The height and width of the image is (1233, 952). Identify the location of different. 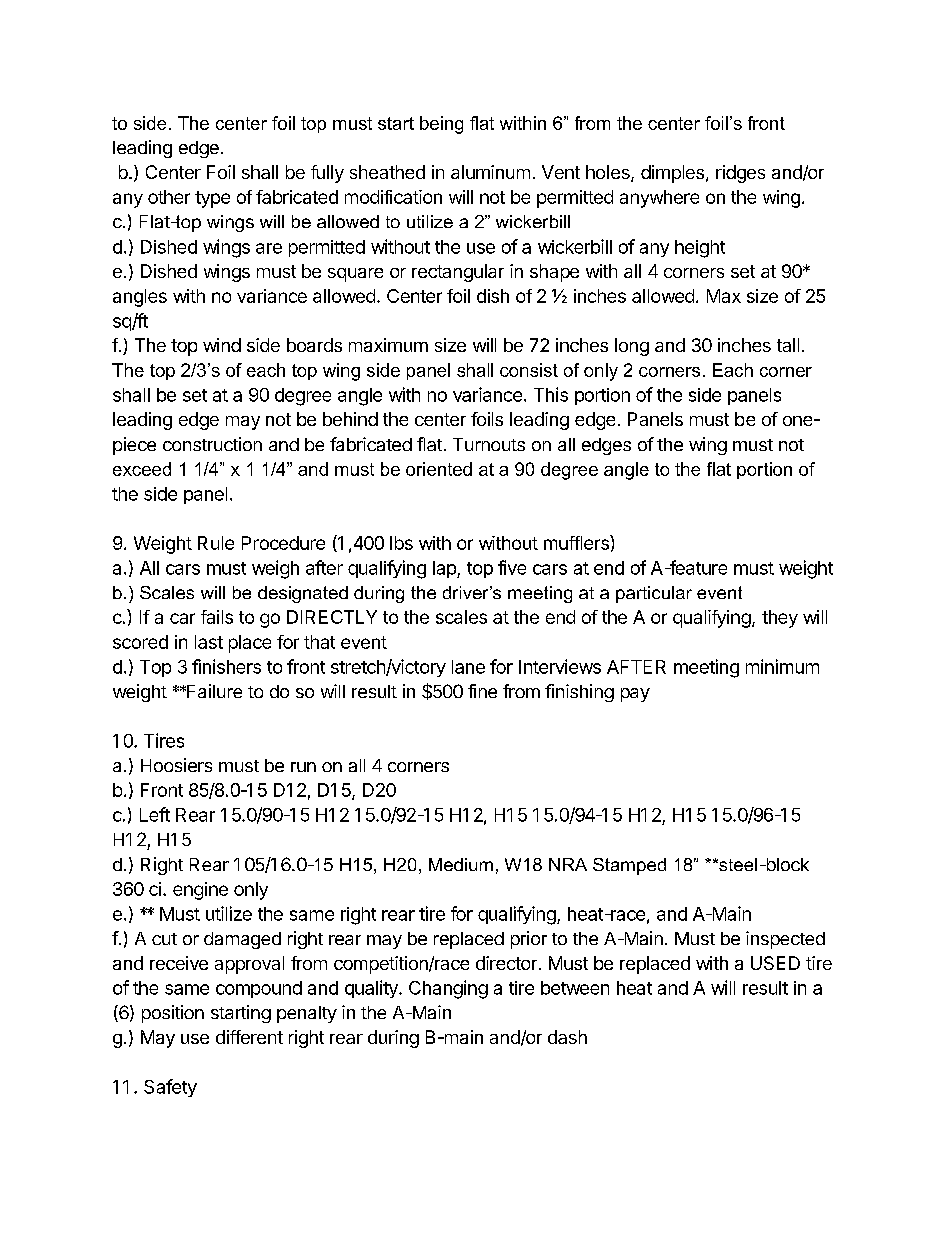
(249, 1037).
